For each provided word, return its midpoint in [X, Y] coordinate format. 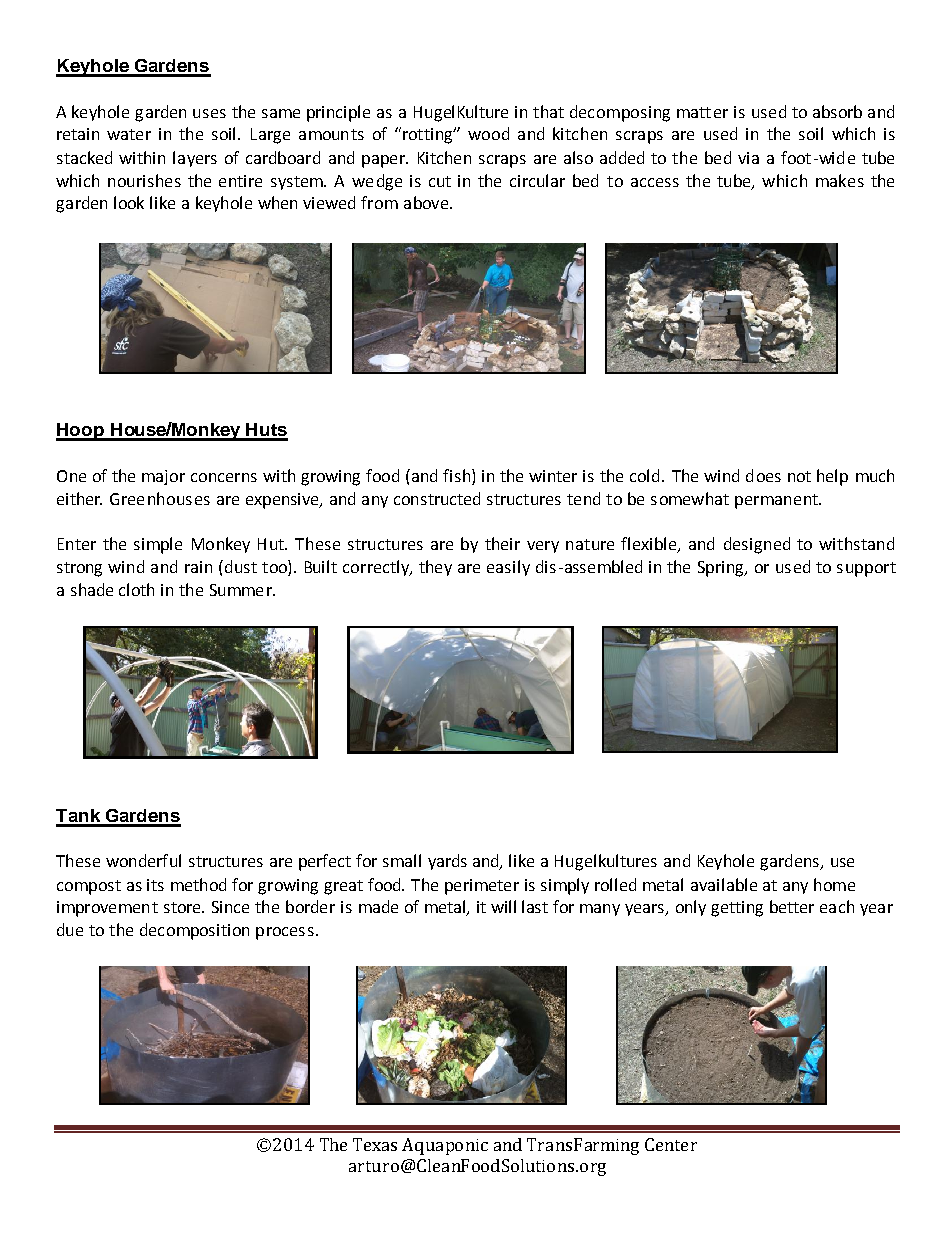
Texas [375, 1144]
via [748, 158]
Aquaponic [445, 1146]
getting [737, 909]
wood [488, 133]
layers [195, 159]
